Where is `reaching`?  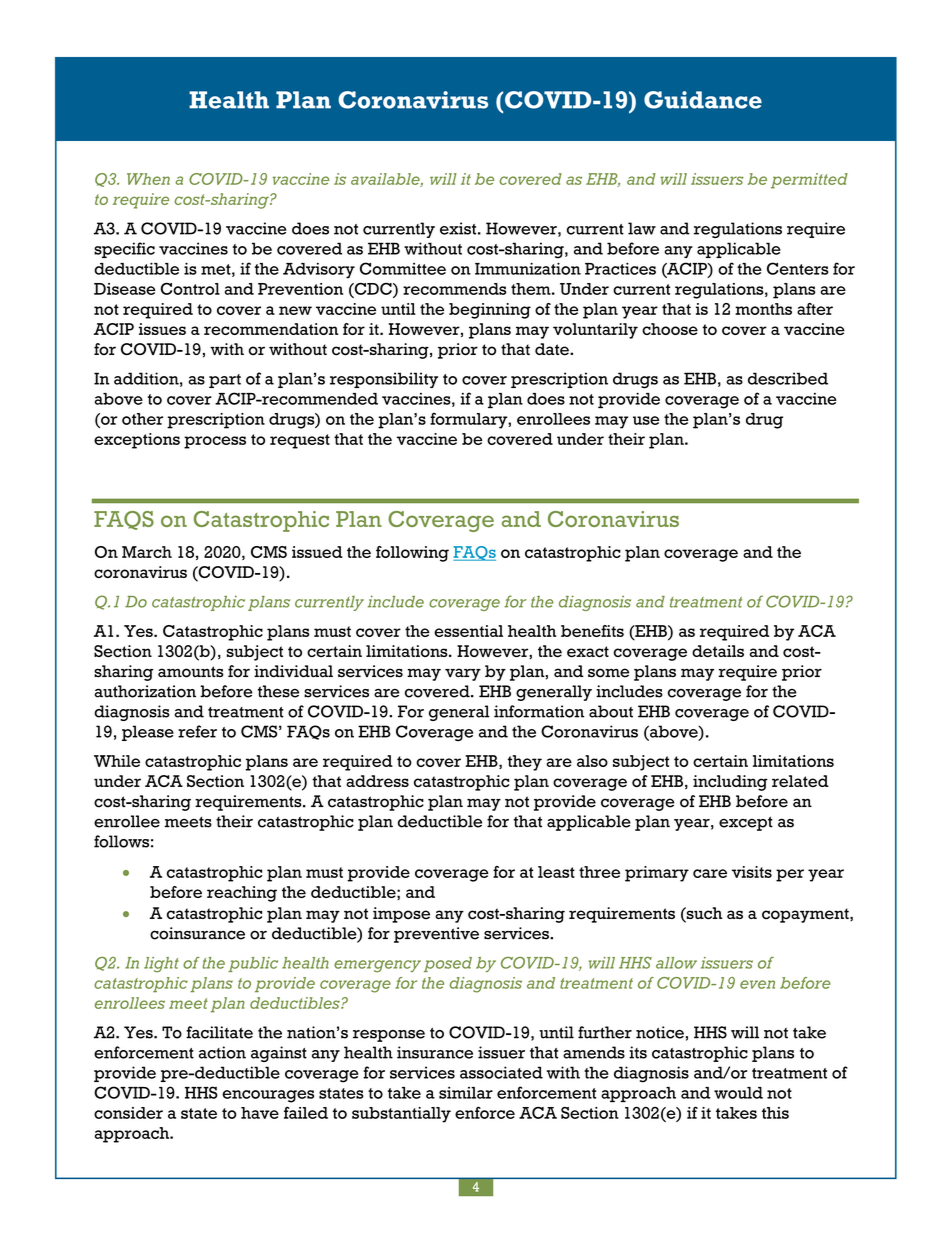 reaching is located at coordinates (242, 894).
